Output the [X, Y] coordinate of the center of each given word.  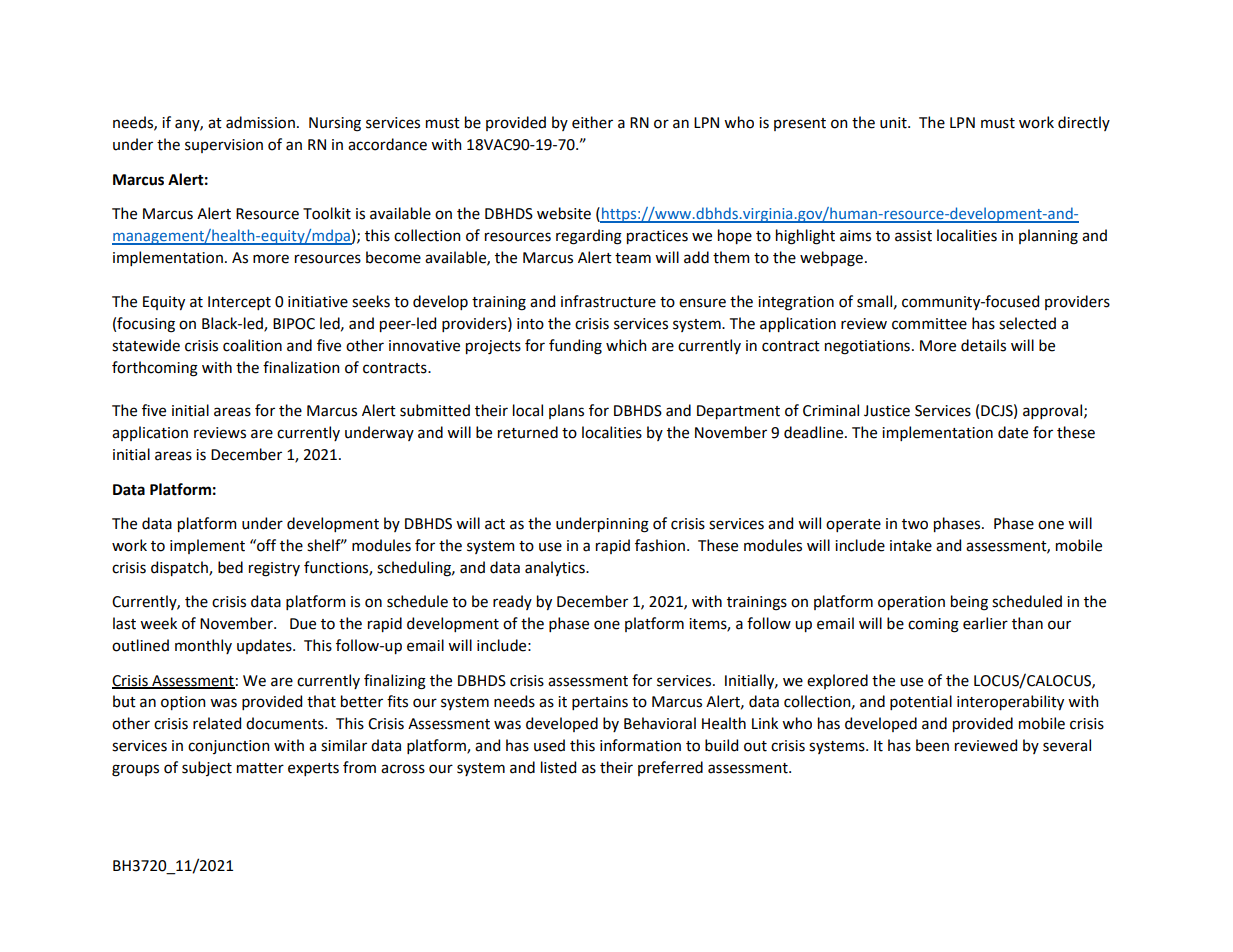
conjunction [229, 747]
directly [1084, 123]
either [592, 122]
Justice [887, 411]
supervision [224, 146]
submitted [435, 410]
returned [528, 432]
